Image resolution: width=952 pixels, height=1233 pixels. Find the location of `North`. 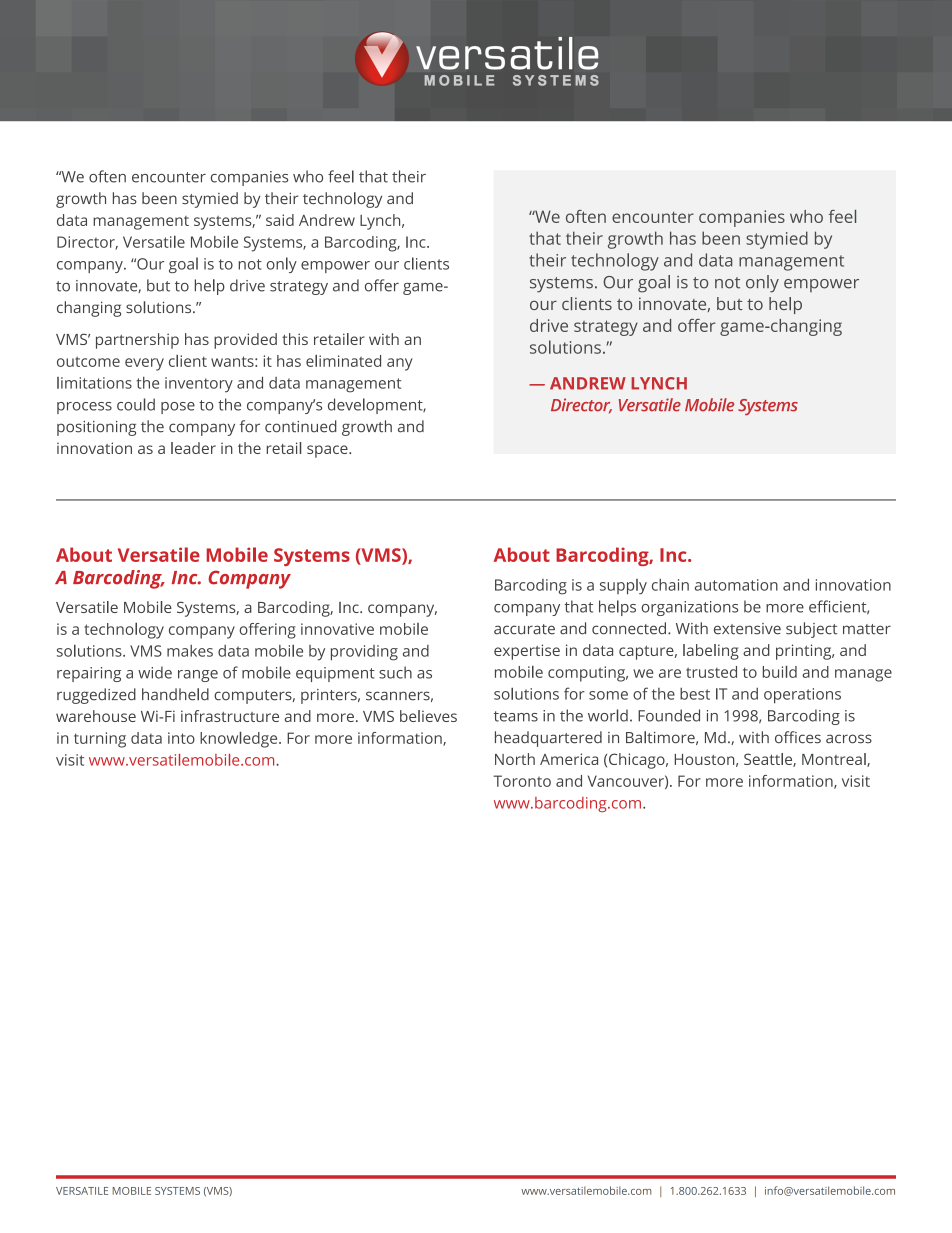

North is located at coordinates (515, 759).
